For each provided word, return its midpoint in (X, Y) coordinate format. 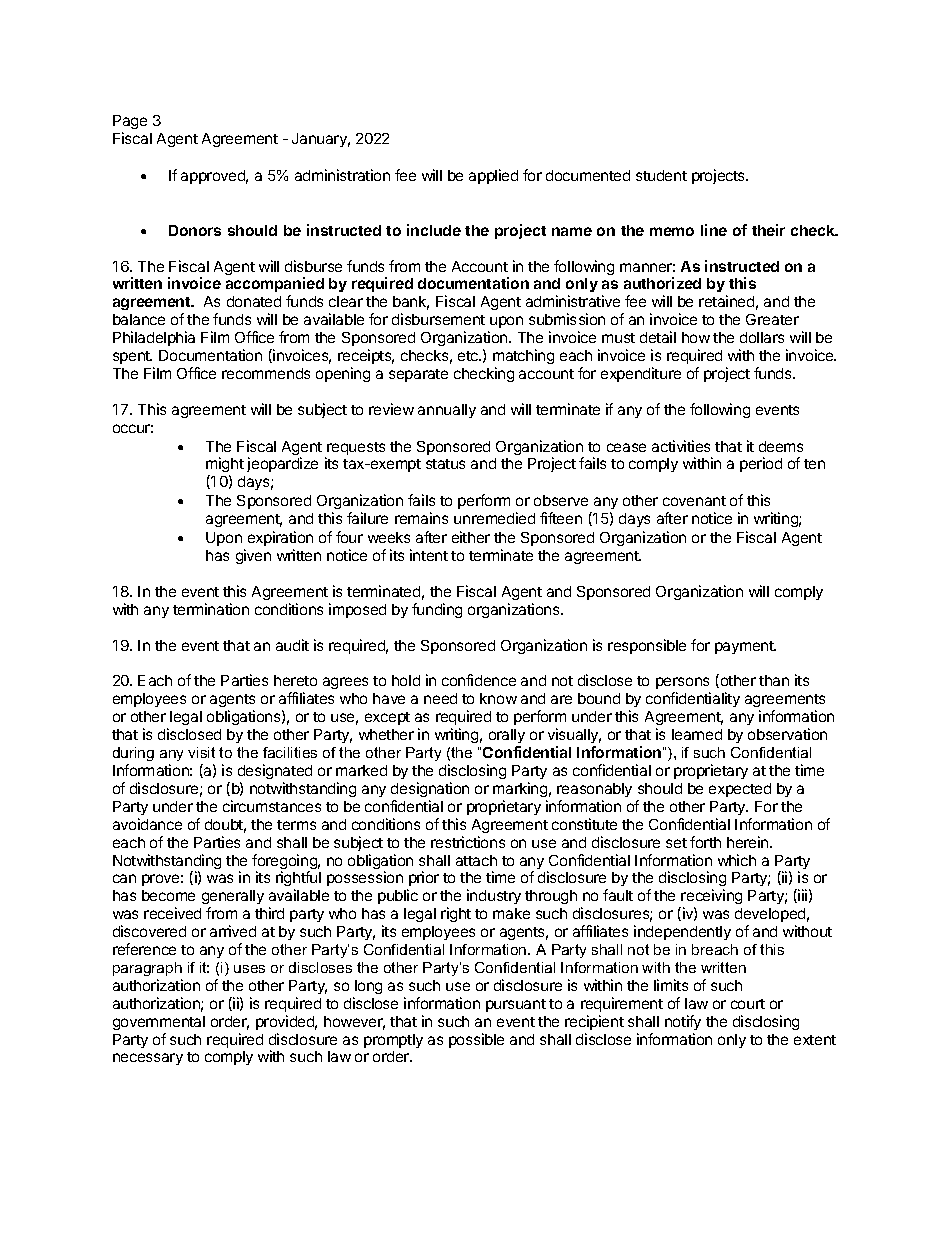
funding (437, 610)
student (661, 175)
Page (130, 124)
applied (493, 176)
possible (476, 1040)
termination (211, 609)
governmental (159, 1023)
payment (745, 647)
